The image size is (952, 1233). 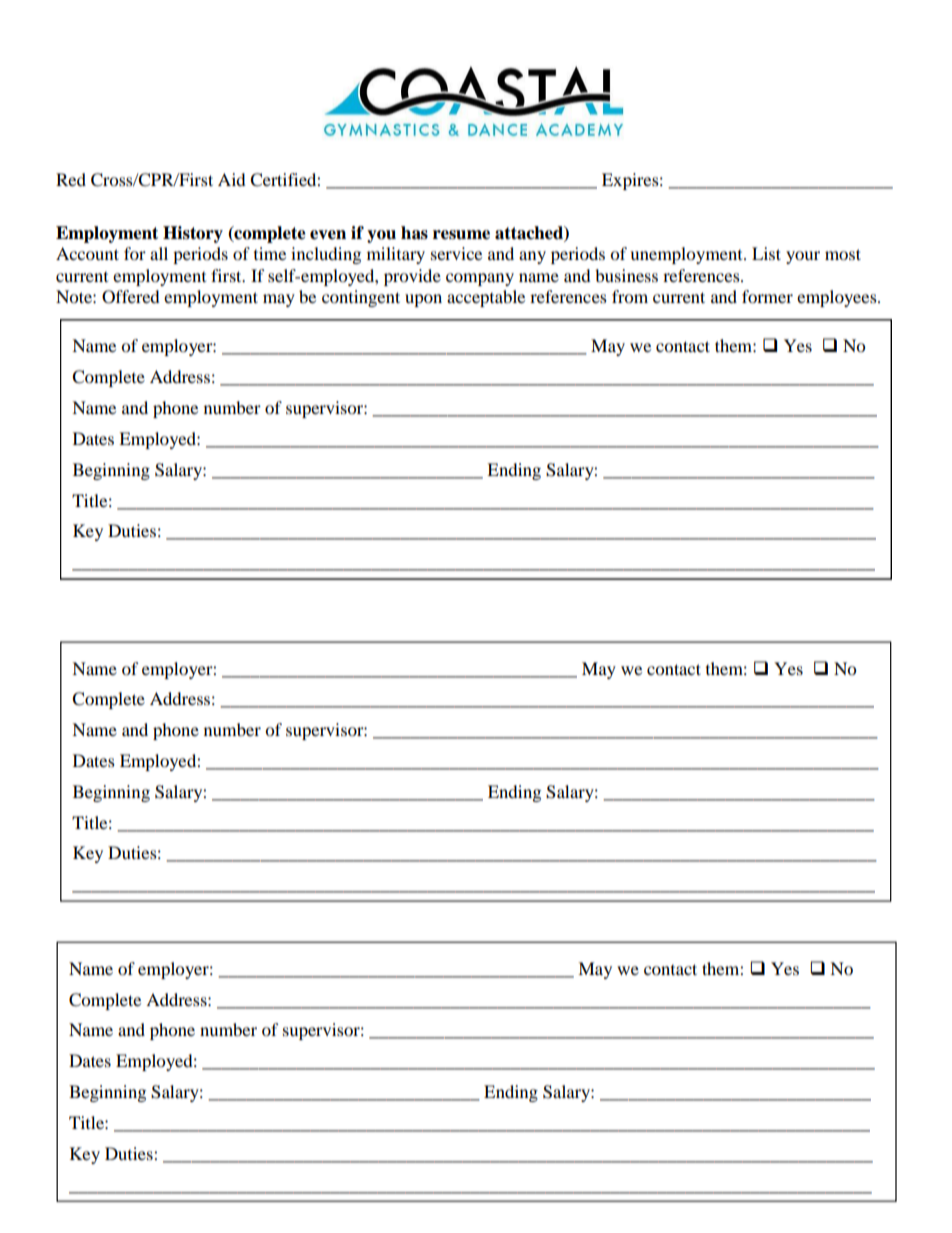 What do you see at coordinates (328, 235) in the screenshot?
I see `even` at bounding box center [328, 235].
